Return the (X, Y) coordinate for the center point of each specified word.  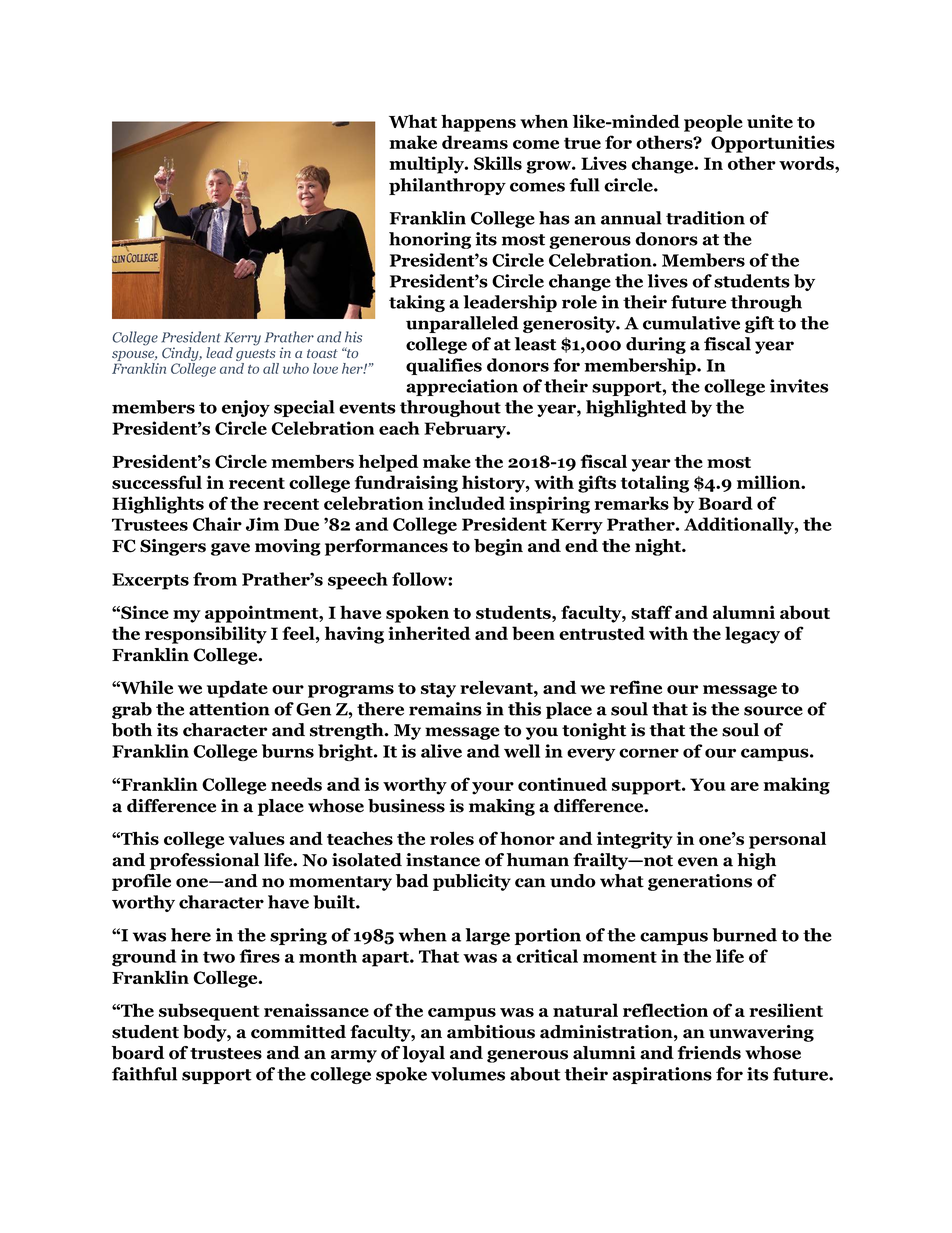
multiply (427, 165)
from (215, 579)
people (713, 123)
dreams (475, 142)
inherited (429, 633)
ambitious (491, 1032)
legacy (752, 635)
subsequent (209, 1012)
